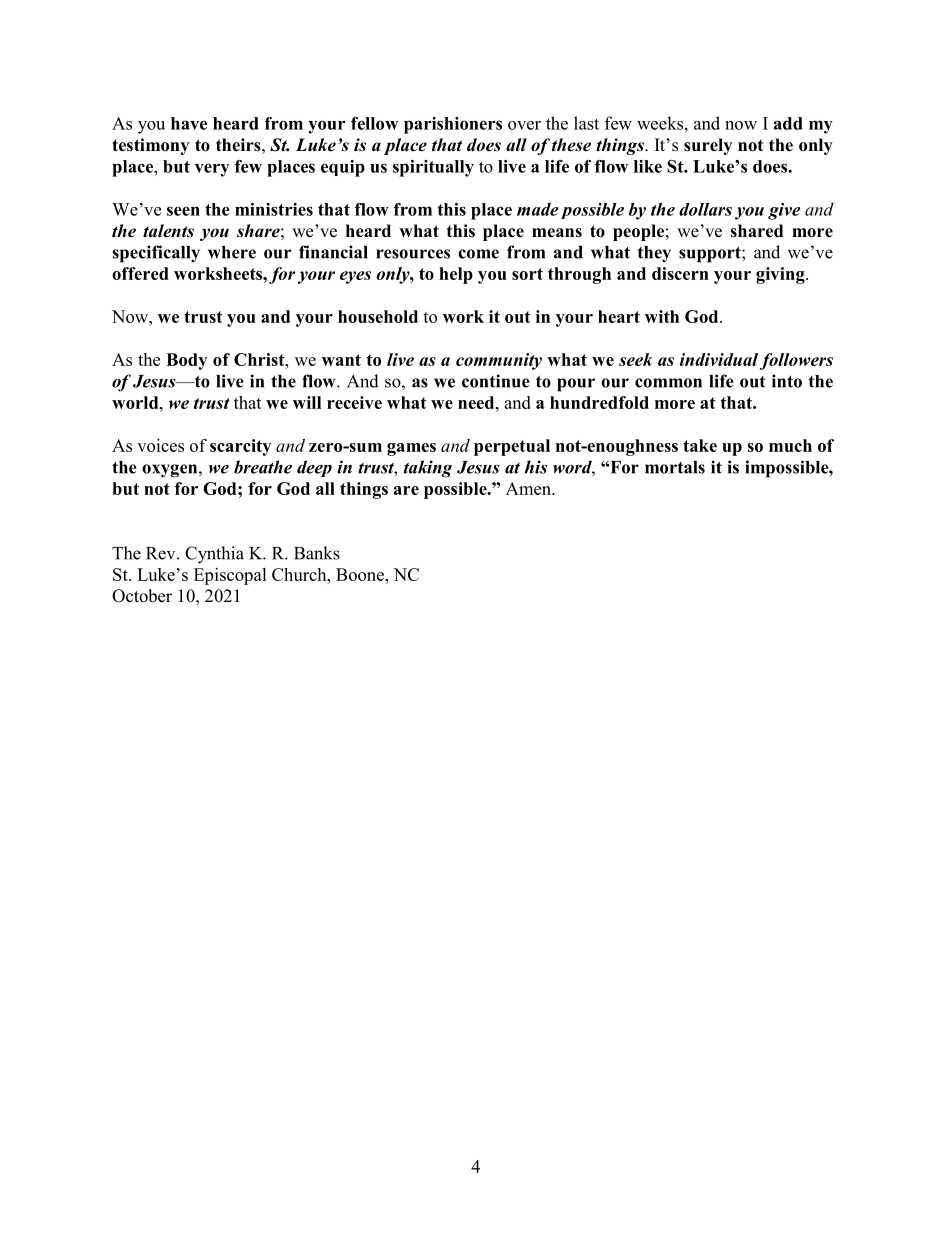 Image resolution: width=952 pixels, height=1233 pixels. Describe the element at coordinates (428, 469) in the page. I see `taking` at that location.
